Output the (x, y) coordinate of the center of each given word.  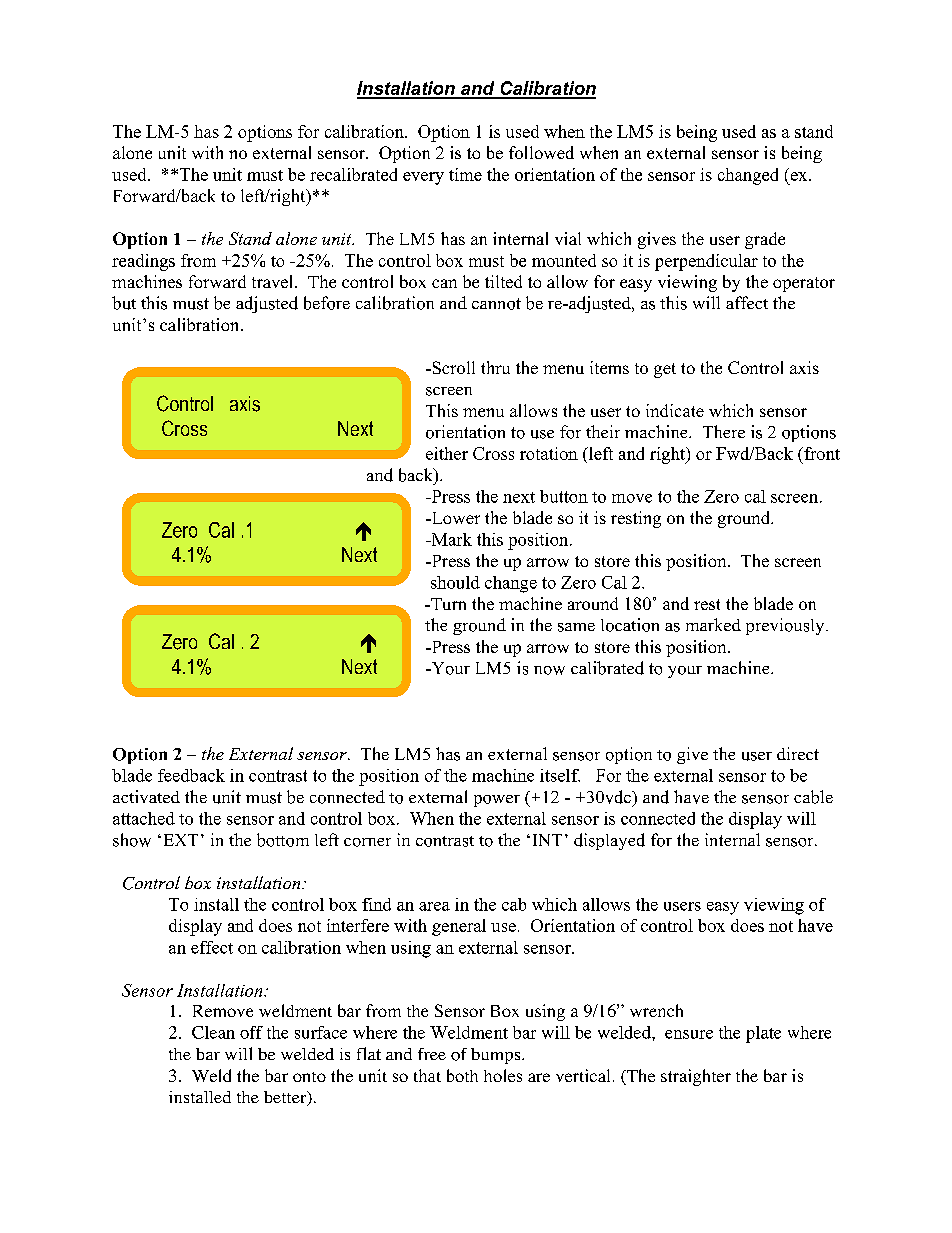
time (465, 174)
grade (765, 240)
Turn (447, 604)
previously (786, 626)
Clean (213, 1032)
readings (143, 262)
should (455, 582)
